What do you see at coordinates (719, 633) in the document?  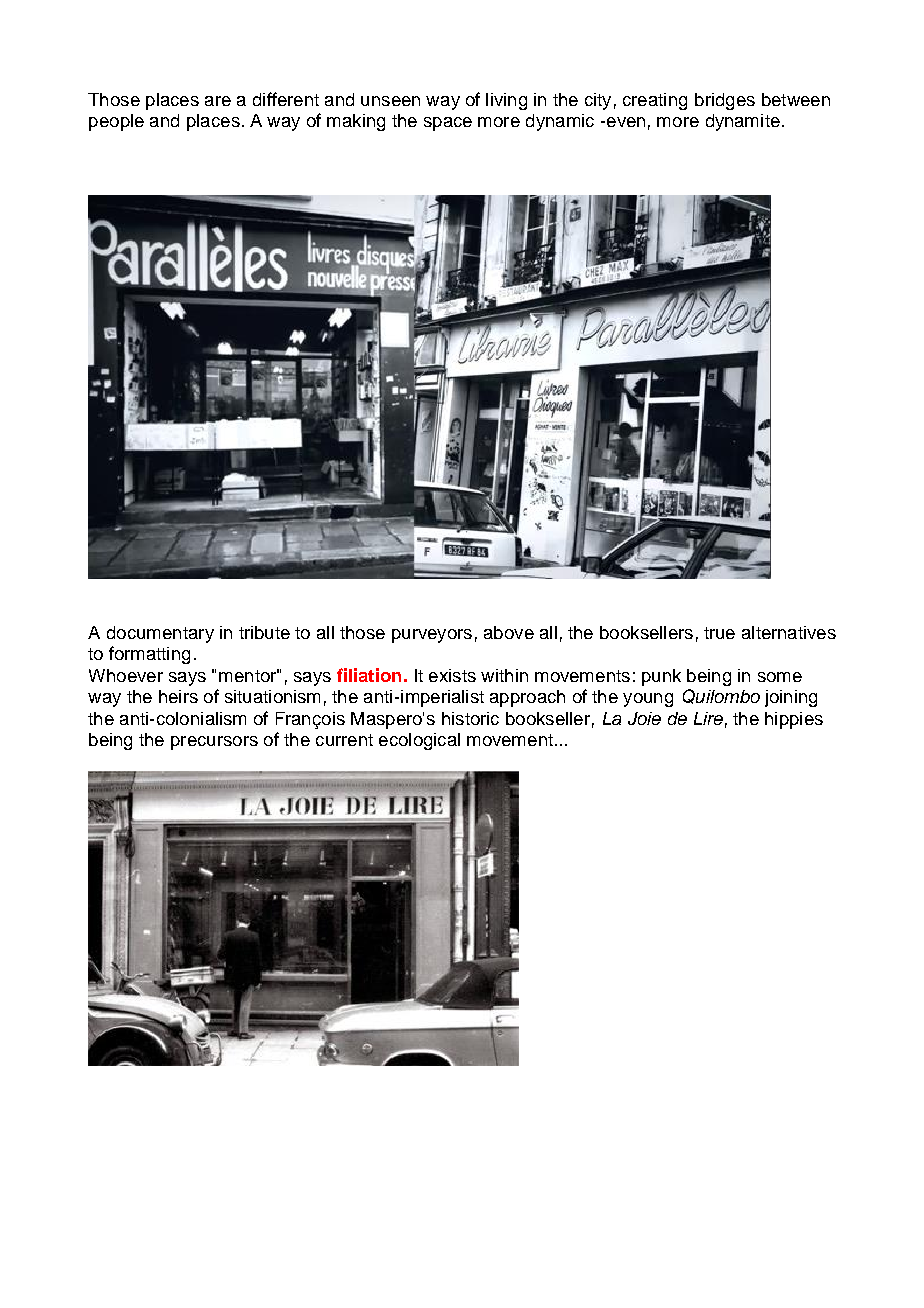 I see `true` at bounding box center [719, 633].
